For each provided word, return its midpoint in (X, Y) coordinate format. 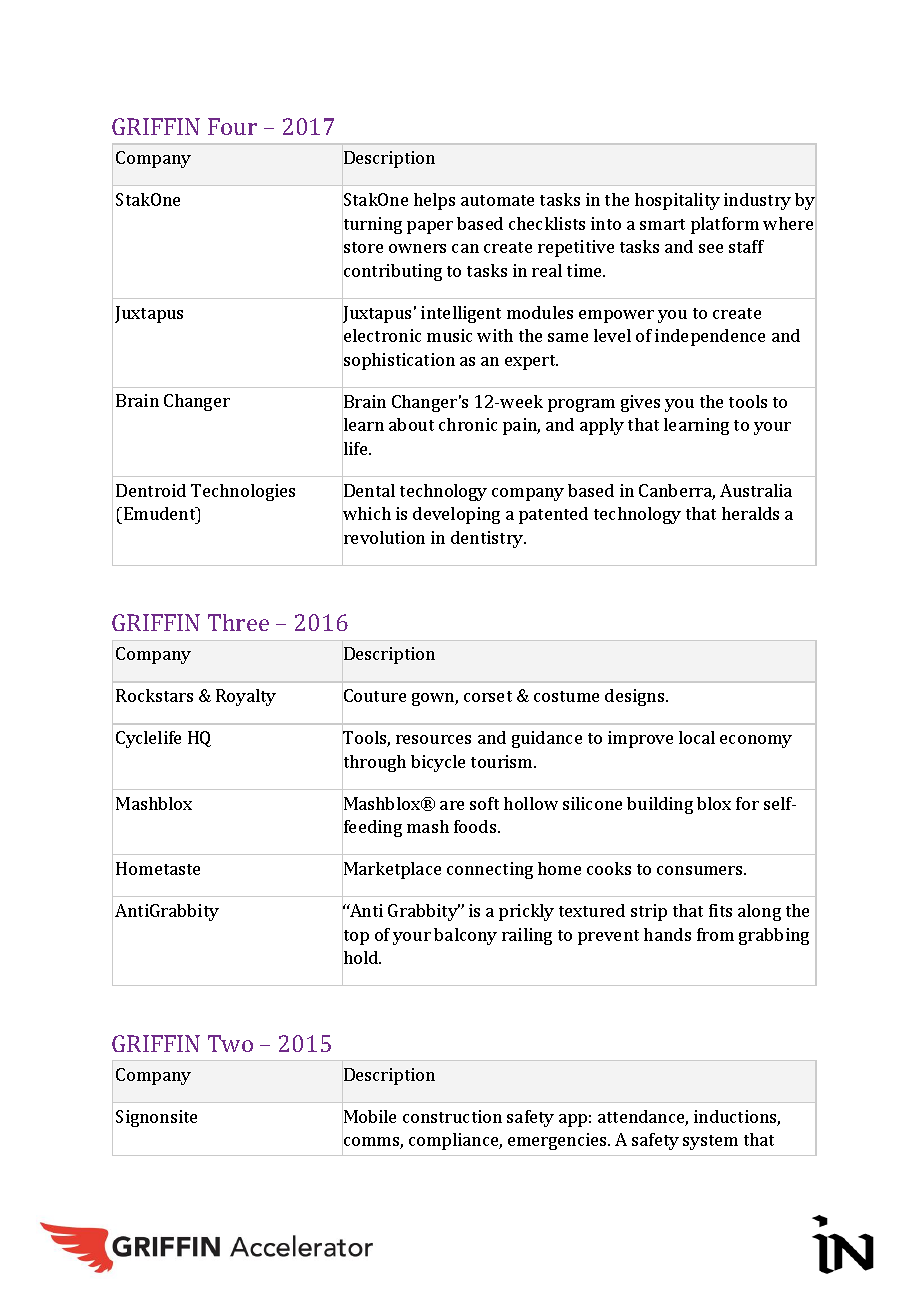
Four (232, 126)
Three (238, 622)
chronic (468, 424)
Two (230, 1043)
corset (488, 696)
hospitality (677, 201)
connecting (490, 870)
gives (640, 403)
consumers (701, 870)
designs (636, 697)
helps (434, 201)
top (355, 937)
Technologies (243, 492)
